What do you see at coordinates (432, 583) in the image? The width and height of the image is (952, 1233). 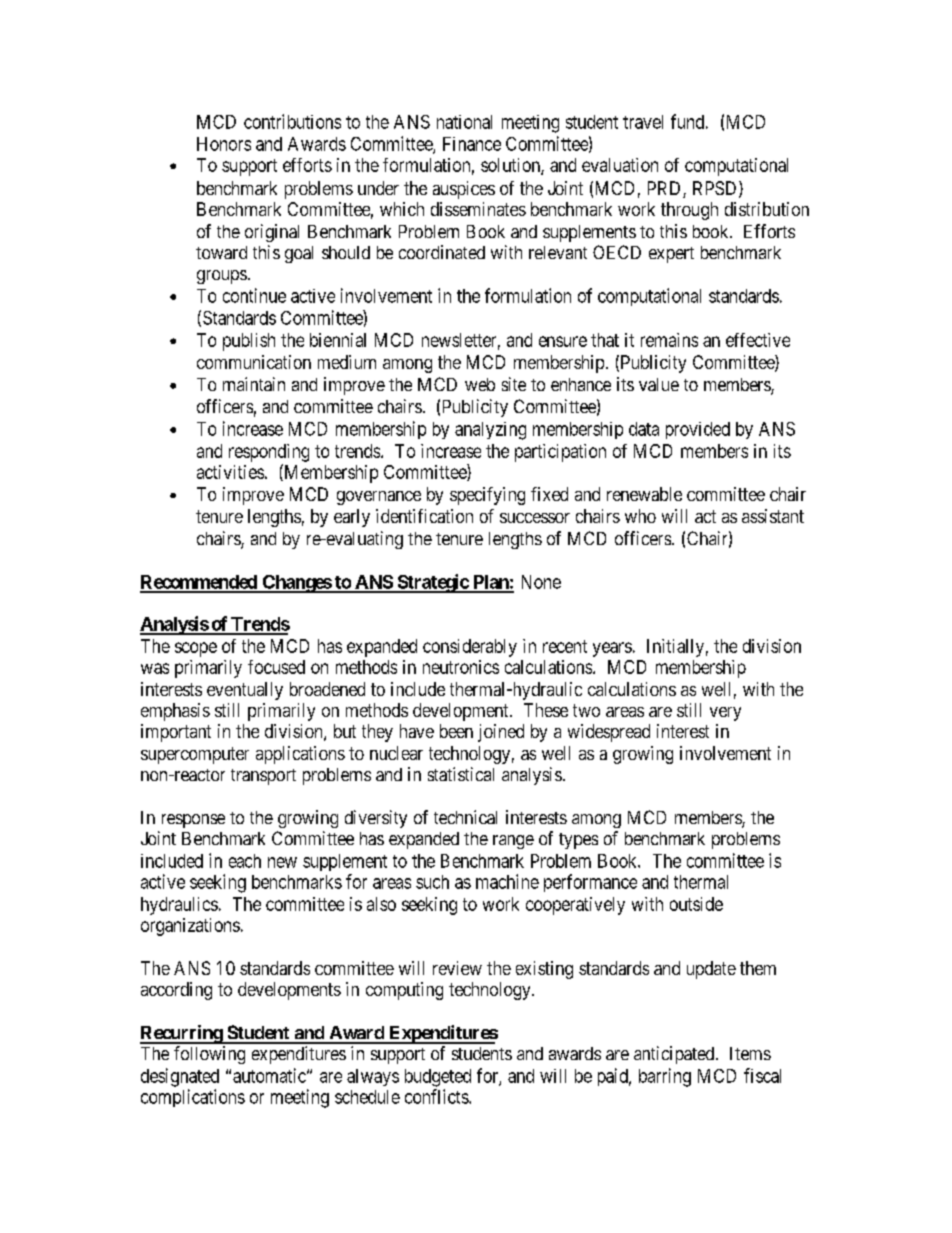 I see `Strategic` at bounding box center [432, 583].
